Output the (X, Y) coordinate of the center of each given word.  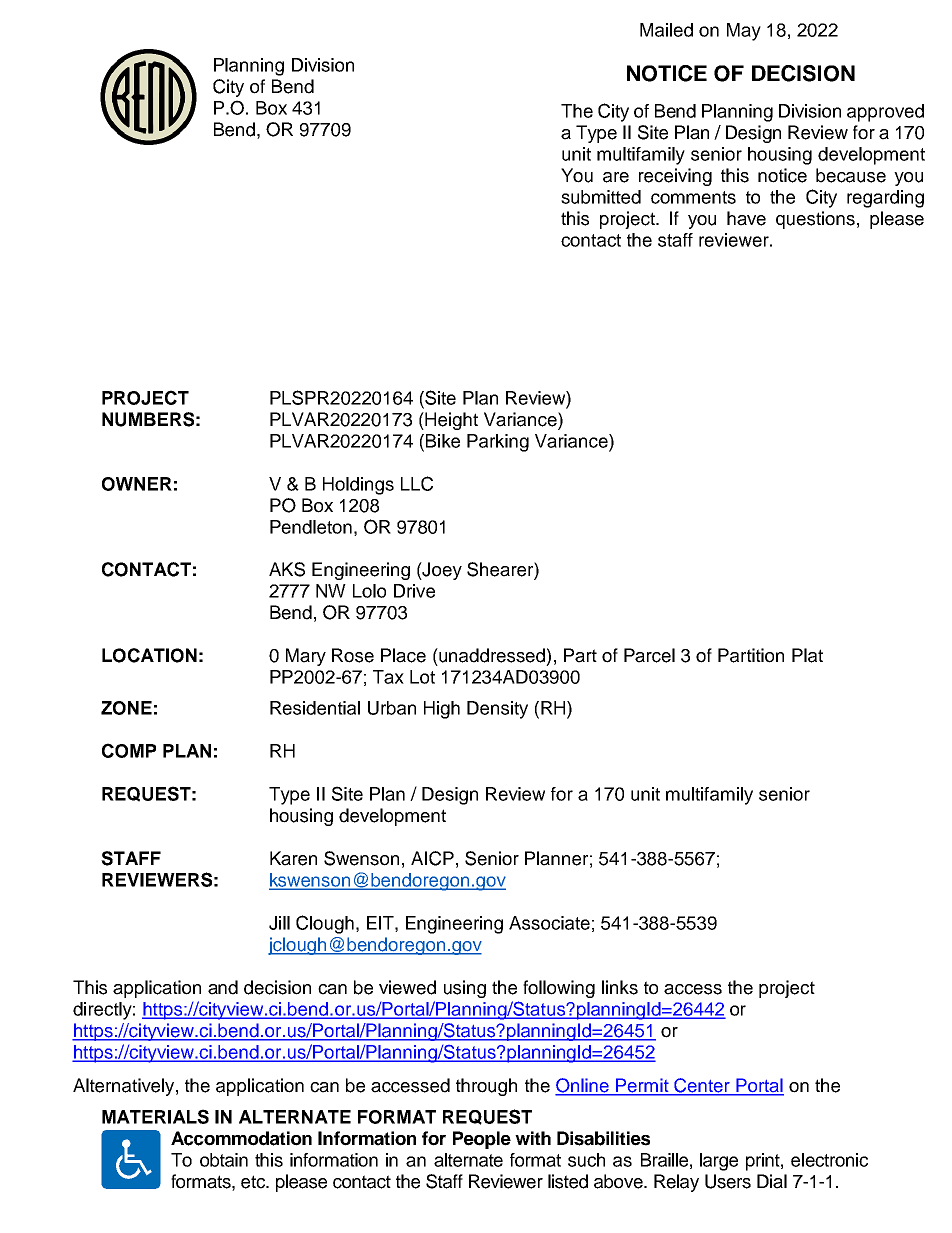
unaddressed (491, 655)
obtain (224, 1160)
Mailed (666, 30)
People (482, 1140)
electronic (829, 1160)
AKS (287, 569)
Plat (807, 655)
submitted (601, 197)
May (744, 32)
